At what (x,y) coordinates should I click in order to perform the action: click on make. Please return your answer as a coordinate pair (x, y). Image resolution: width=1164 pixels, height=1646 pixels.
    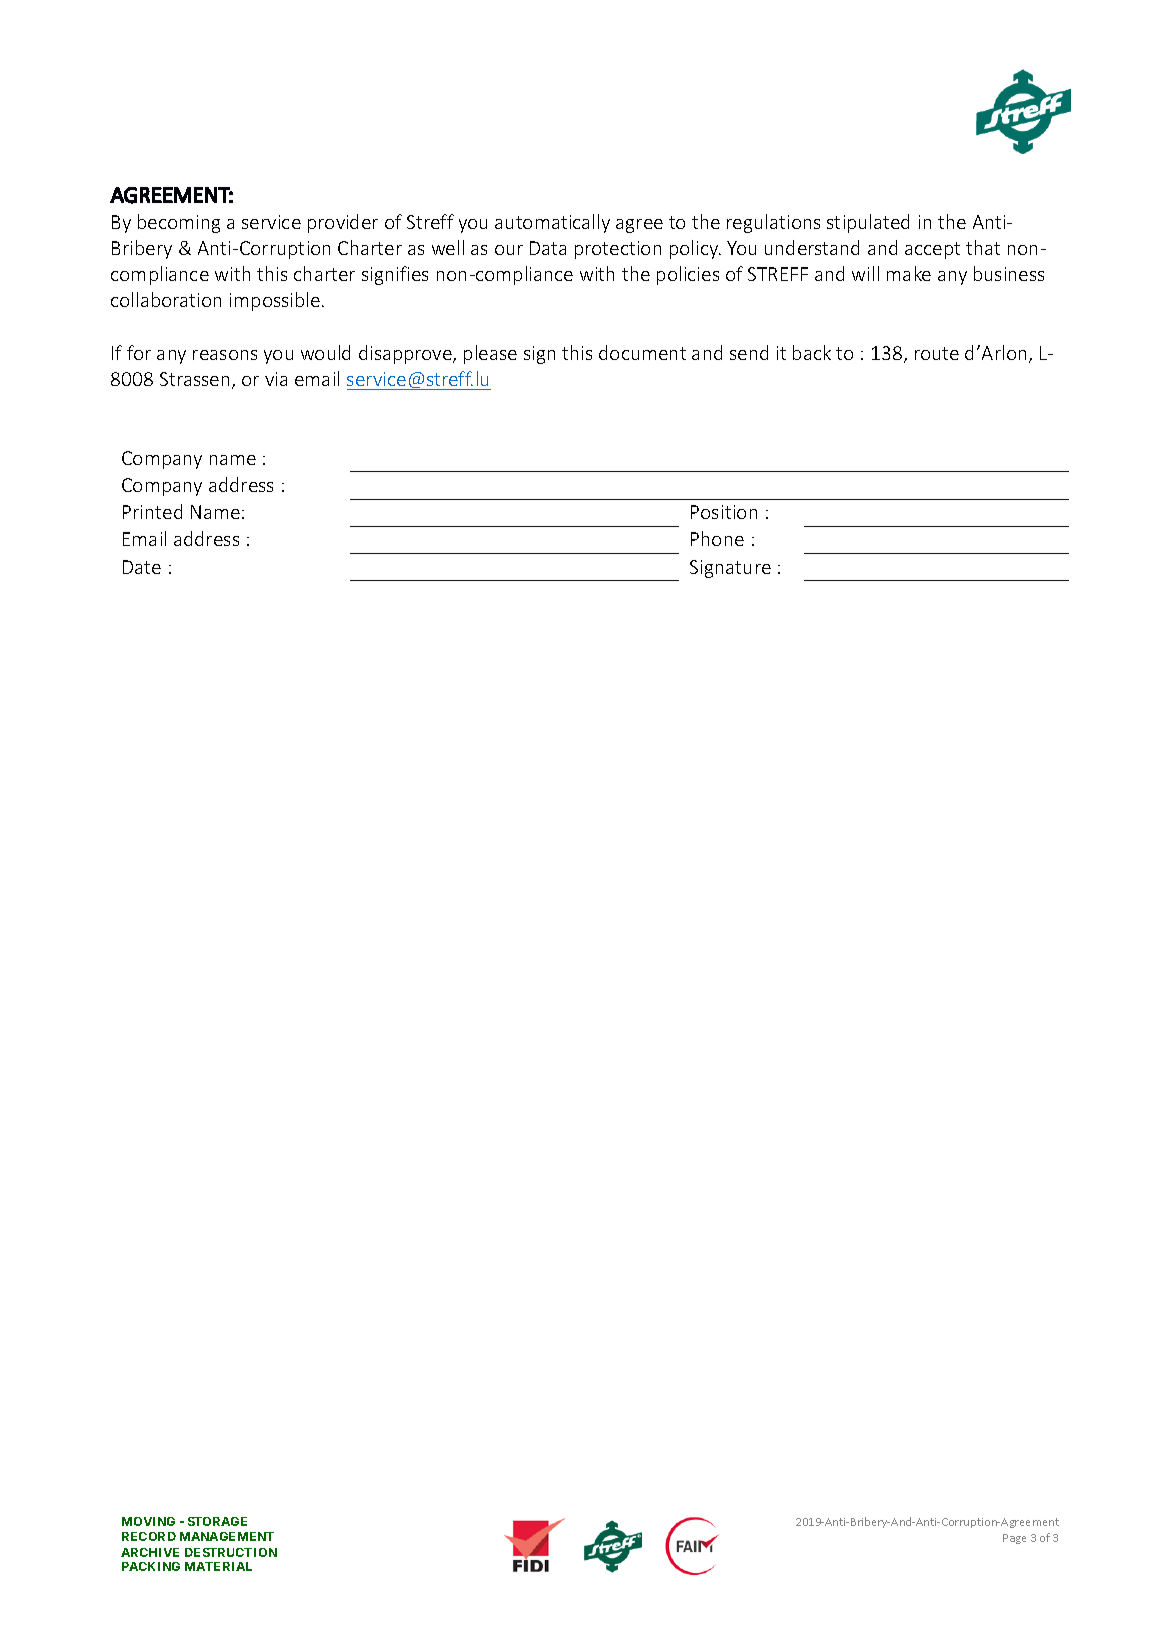
    Looking at the image, I should click on (909, 273).
